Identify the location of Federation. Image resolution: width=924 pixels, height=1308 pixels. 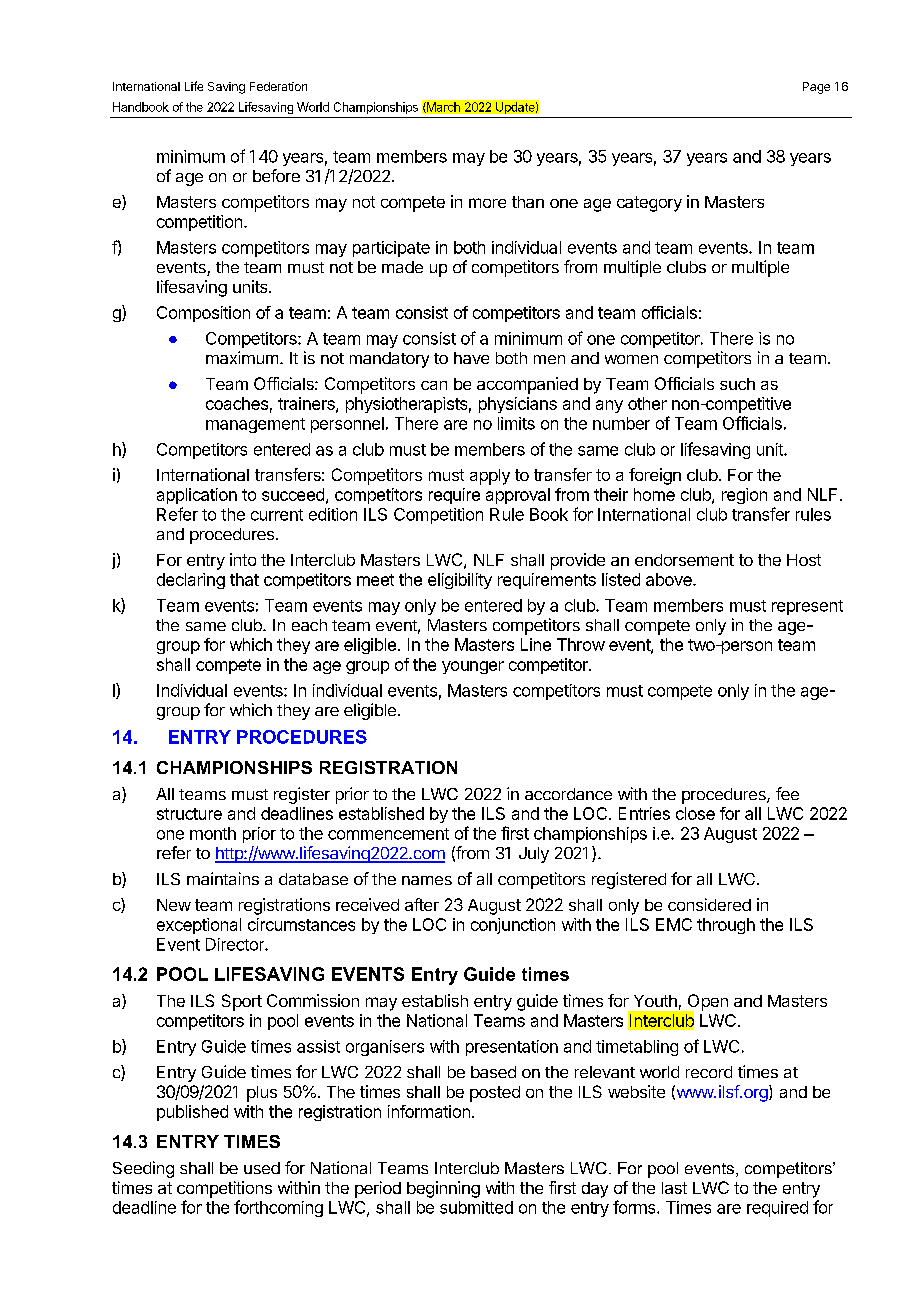
(278, 86).
